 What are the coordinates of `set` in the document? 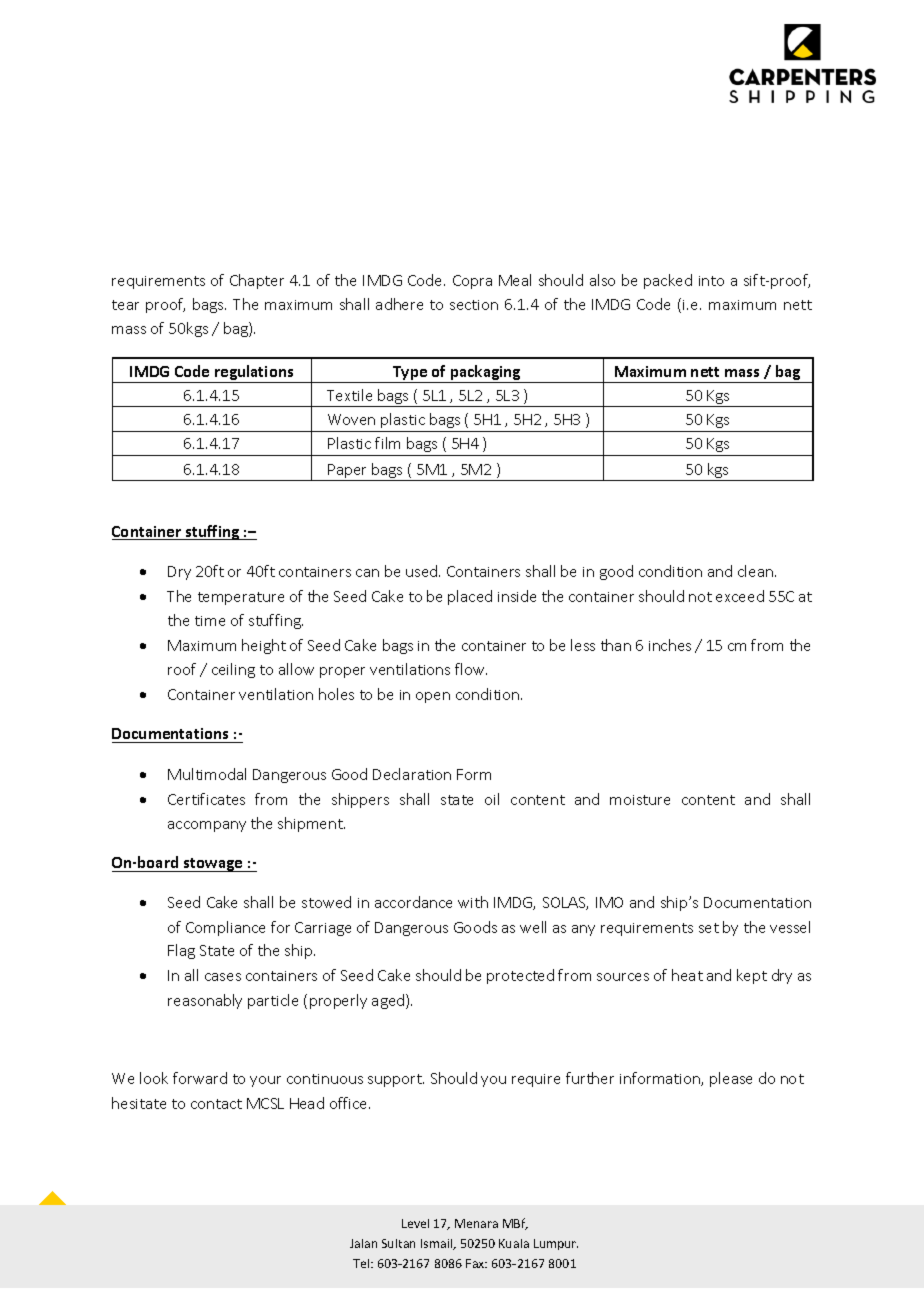 It's located at (709, 928).
